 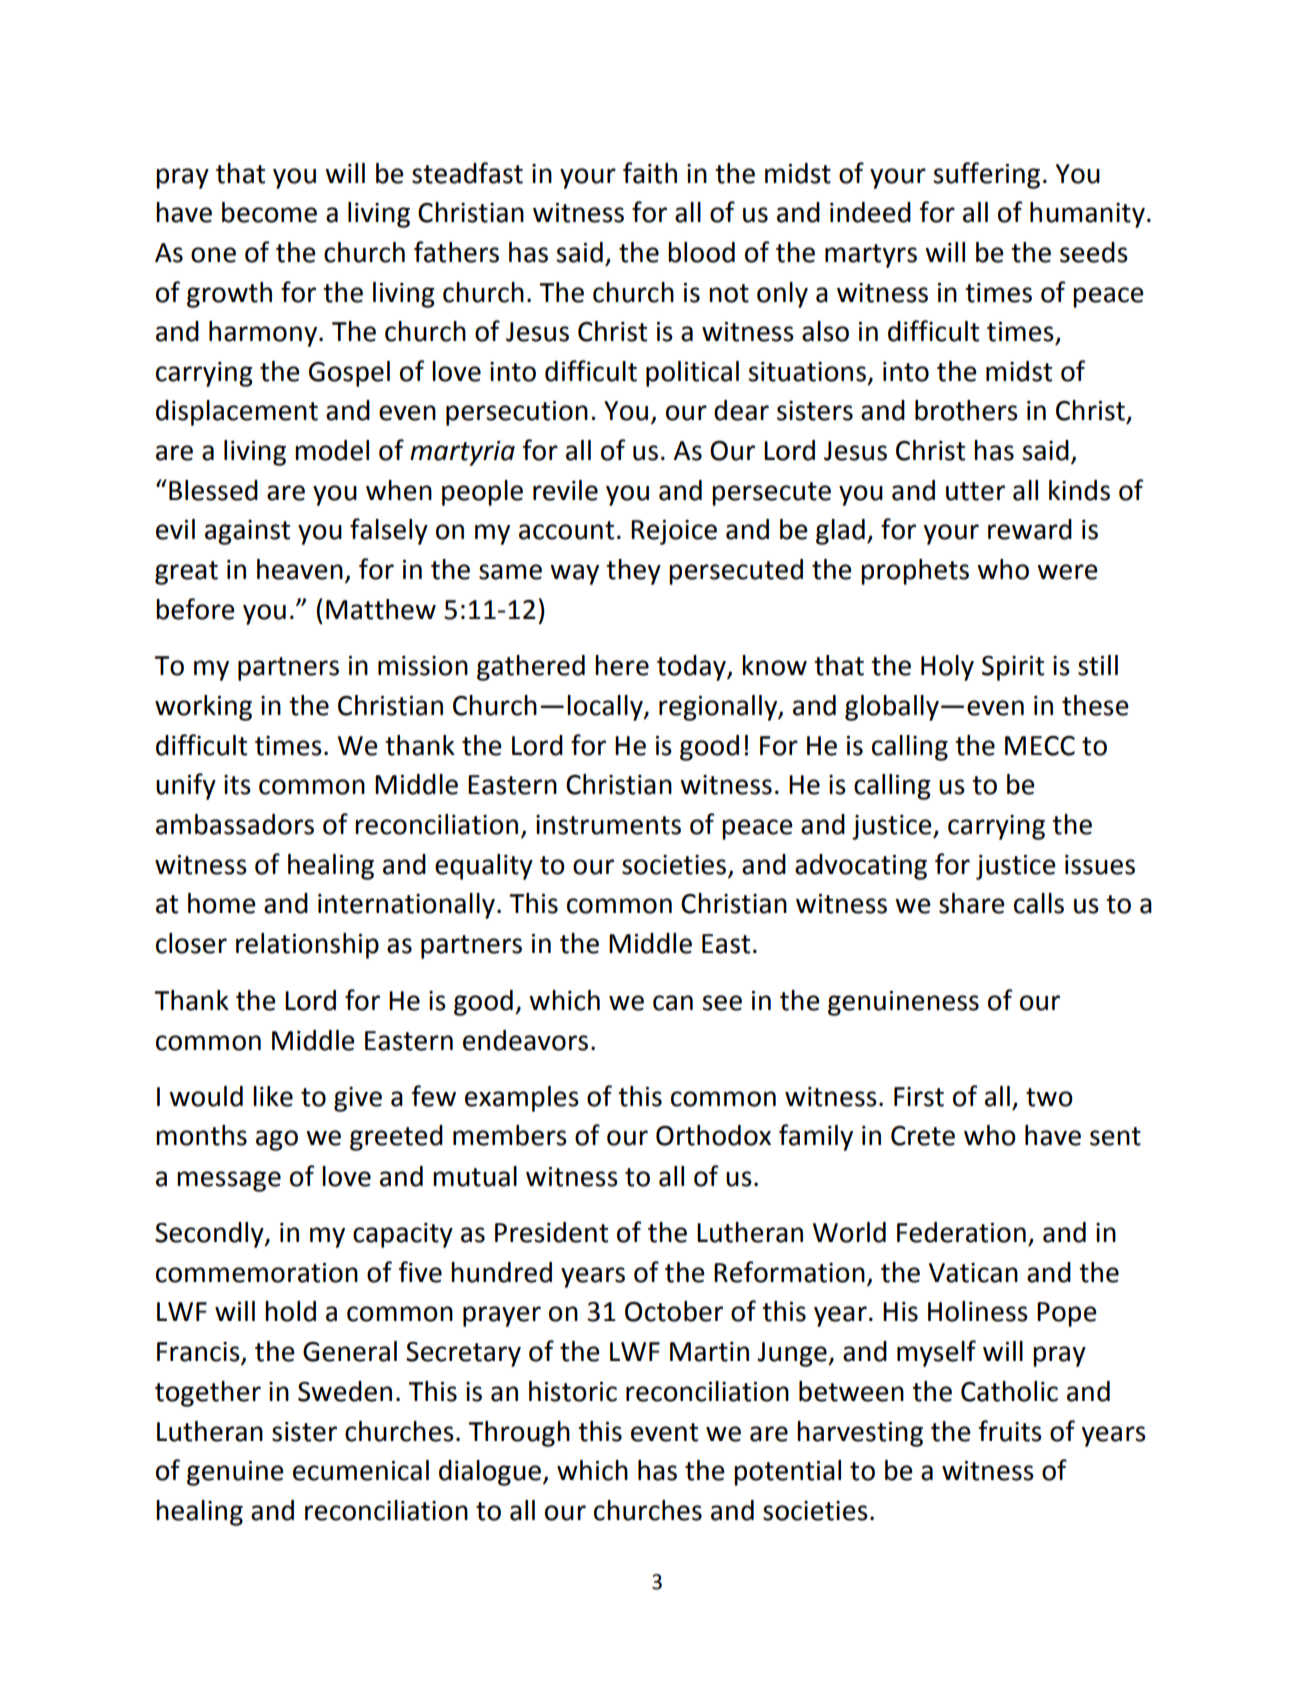 What do you see at coordinates (525, 1040) in the screenshot?
I see `endeavors` at bounding box center [525, 1040].
